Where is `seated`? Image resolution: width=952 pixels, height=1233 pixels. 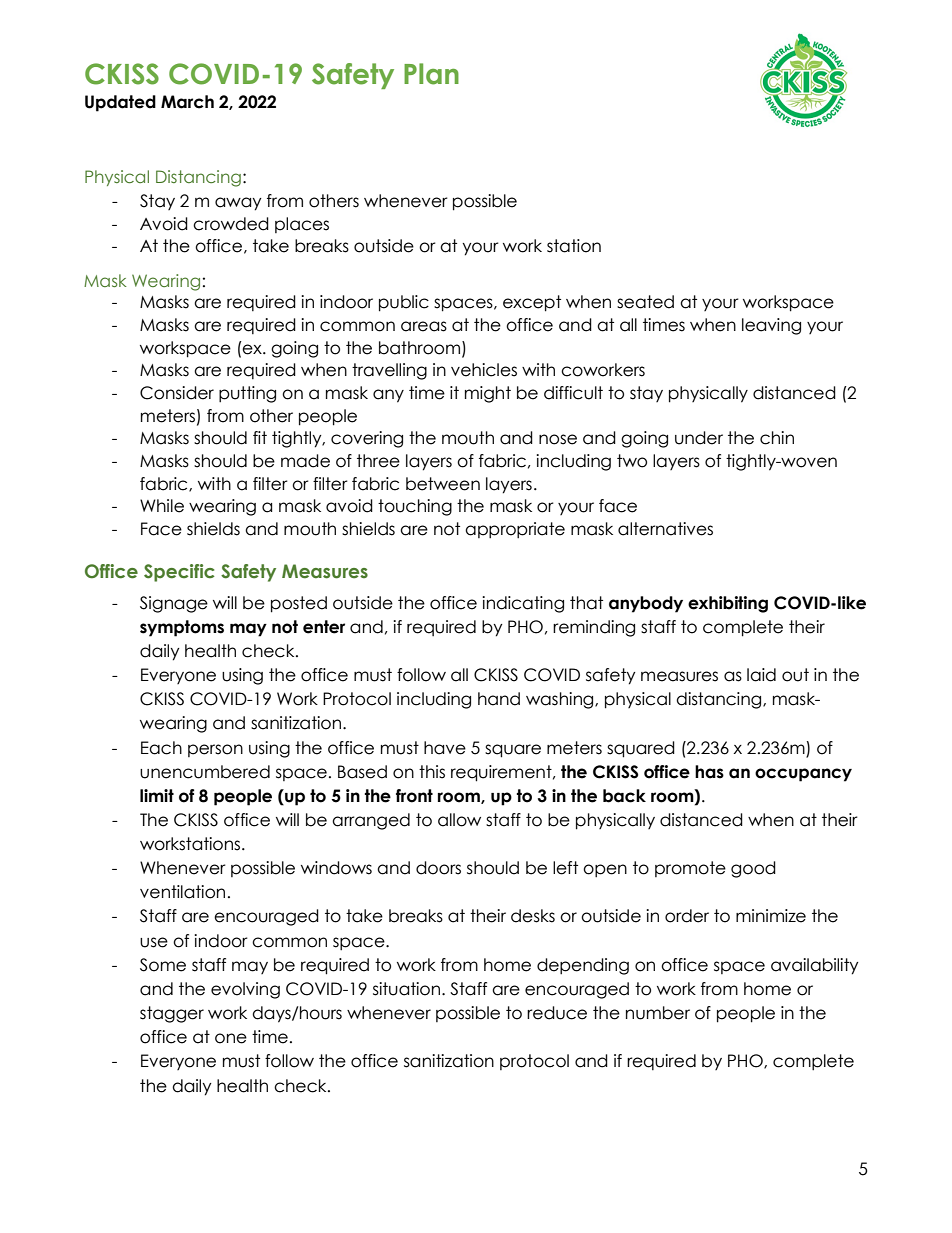 seated is located at coordinates (645, 302).
